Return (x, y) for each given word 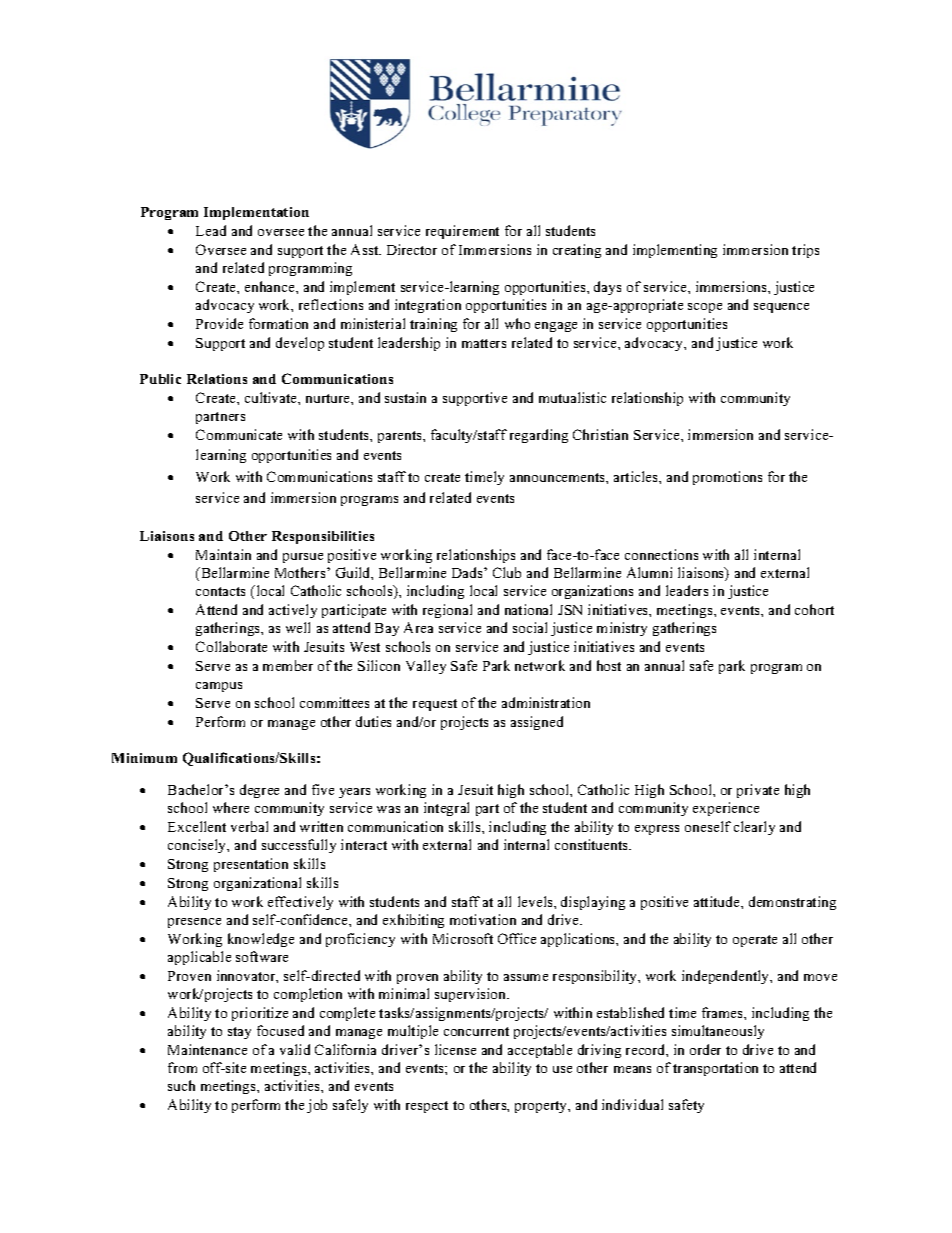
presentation (251, 865)
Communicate (239, 434)
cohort (814, 609)
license (455, 1049)
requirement (462, 232)
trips (805, 251)
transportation (715, 1069)
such (181, 1085)
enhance (271, 286)
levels (536, 901)
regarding (539, 436)
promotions (727, 478)
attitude (718, 901)
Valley (426, 667)
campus (219, 687)
